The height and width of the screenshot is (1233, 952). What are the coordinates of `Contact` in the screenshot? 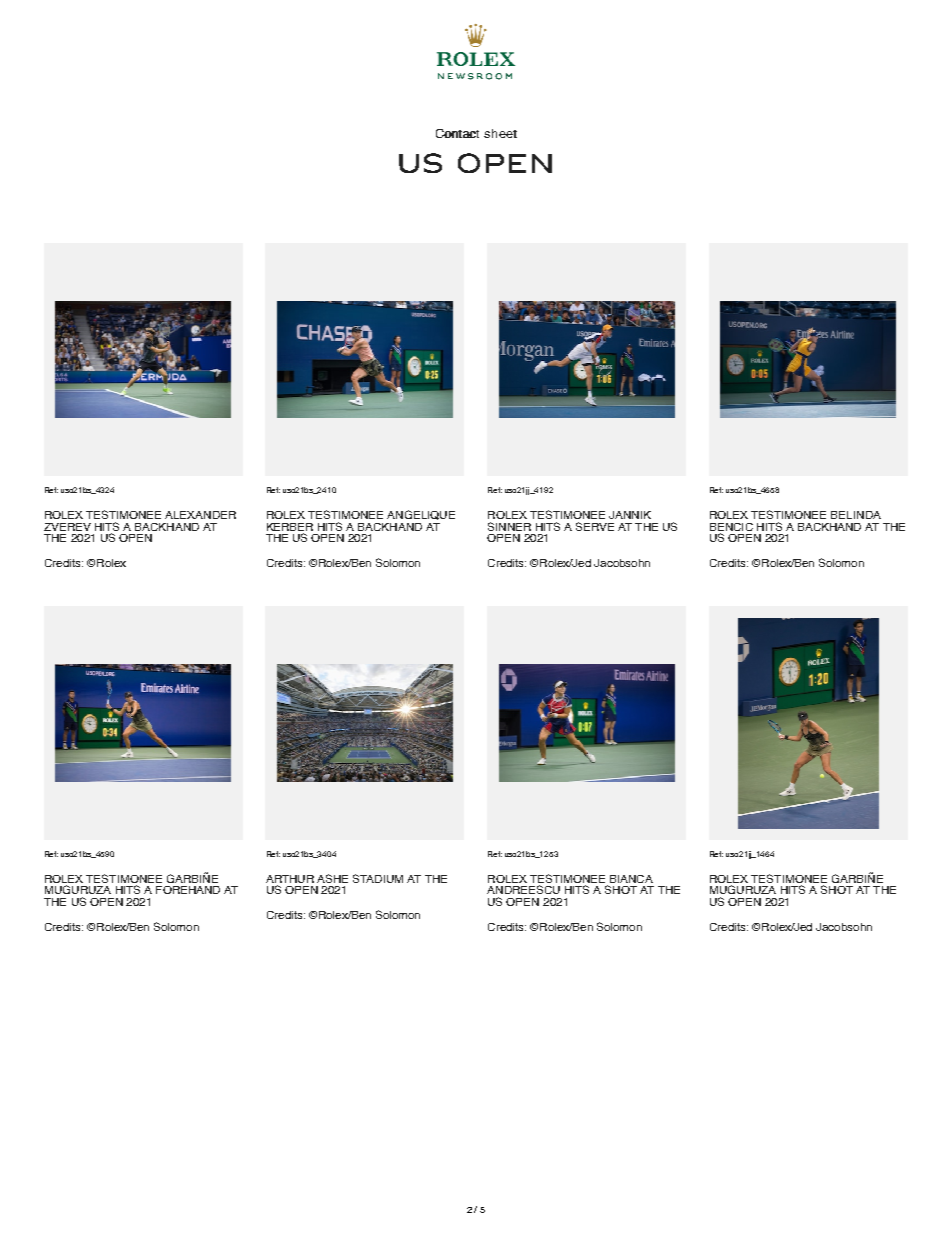 It's located at (457, 133).
